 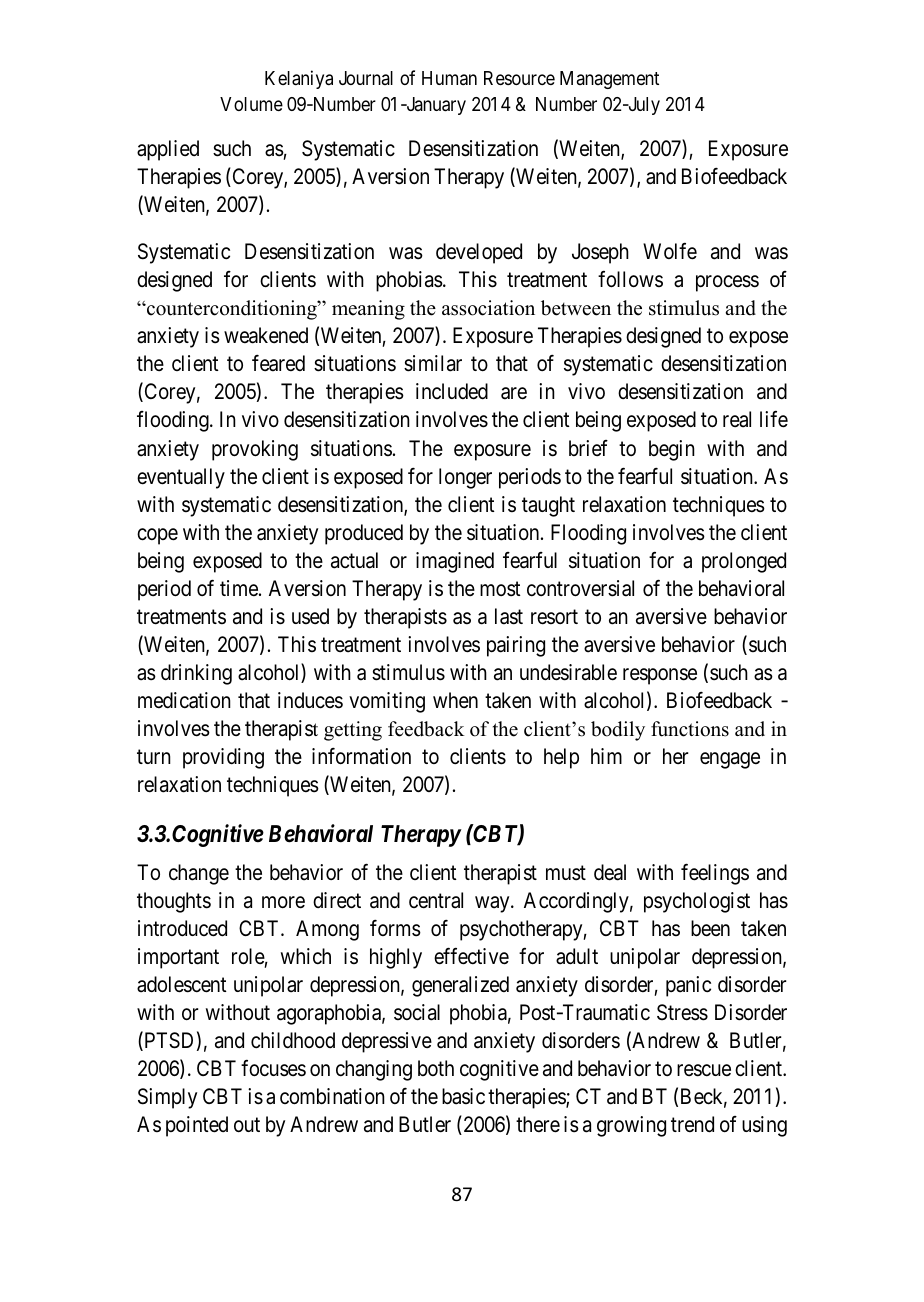 I want to click on pointed, so click(x=197, y=1126).
